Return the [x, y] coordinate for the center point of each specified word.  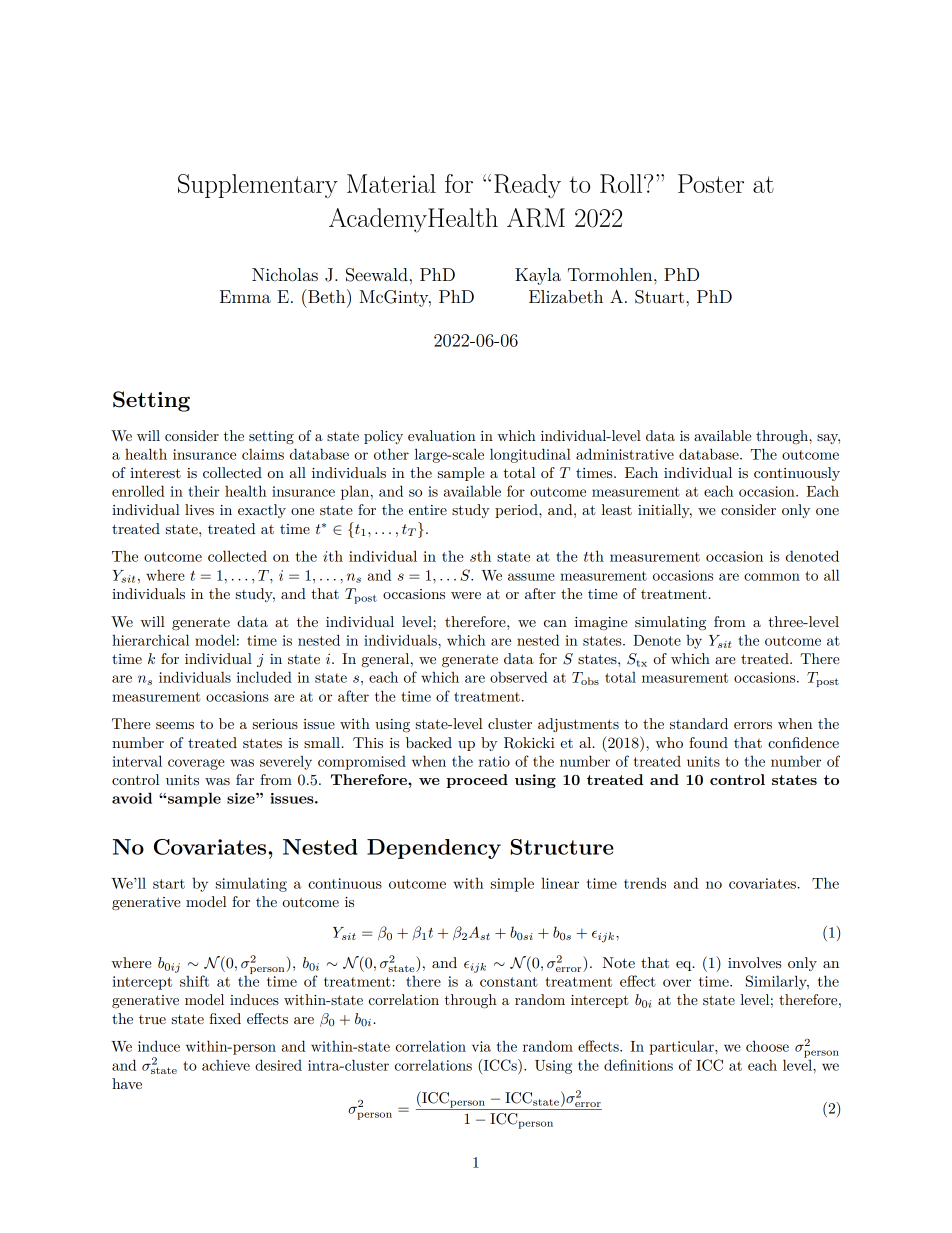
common [772, 577]
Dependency [434, 849]
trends [645, 883]
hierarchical [150, 640]
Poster [711, 183]
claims [263, 454]
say [828, 439]
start [169, 884]
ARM [536, 218]
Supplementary [258, 186]
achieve [226, 1065]
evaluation [442, 435]
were [466, 595]
